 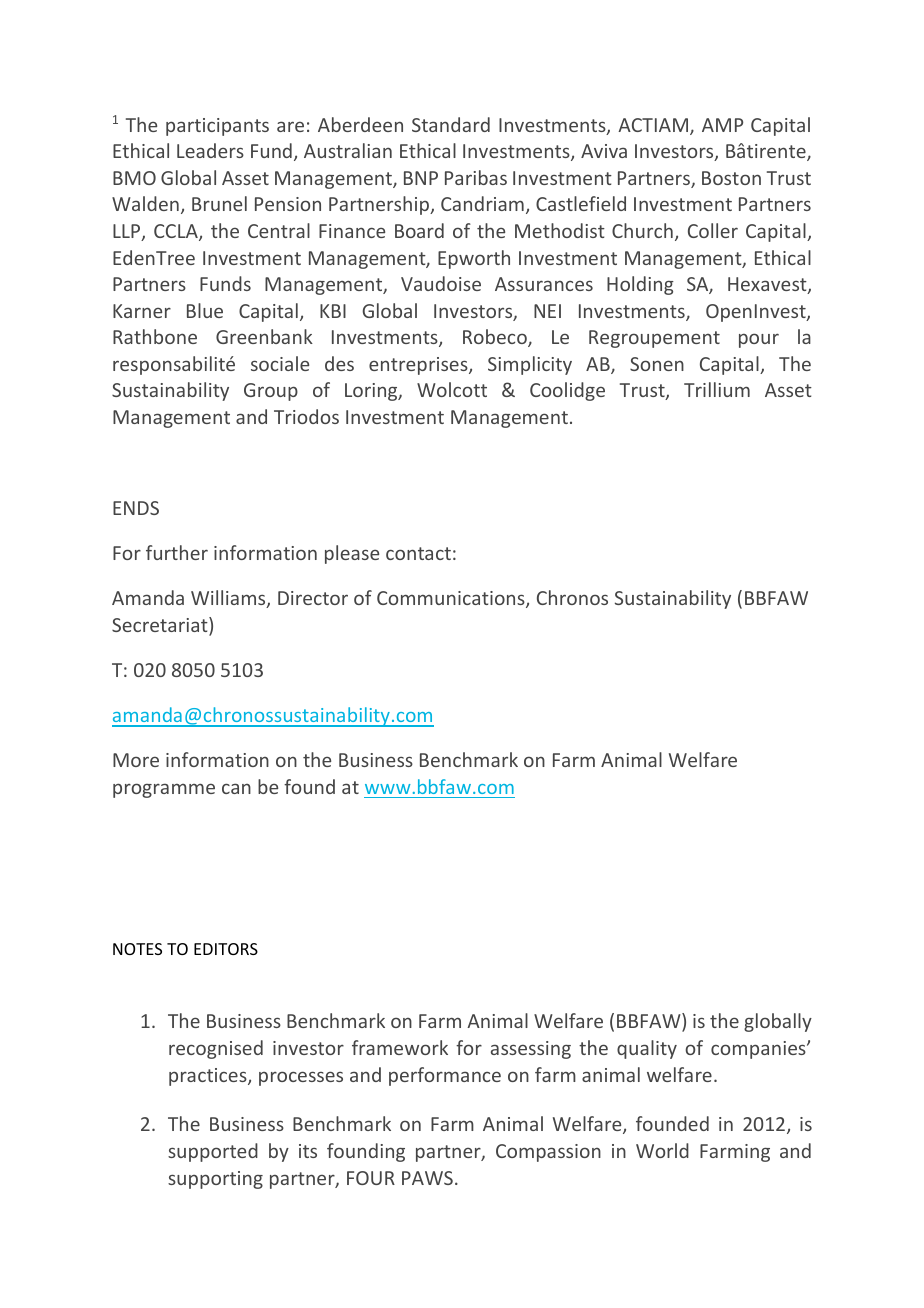 I want to click on AMP, so click(x=722, y=125).
